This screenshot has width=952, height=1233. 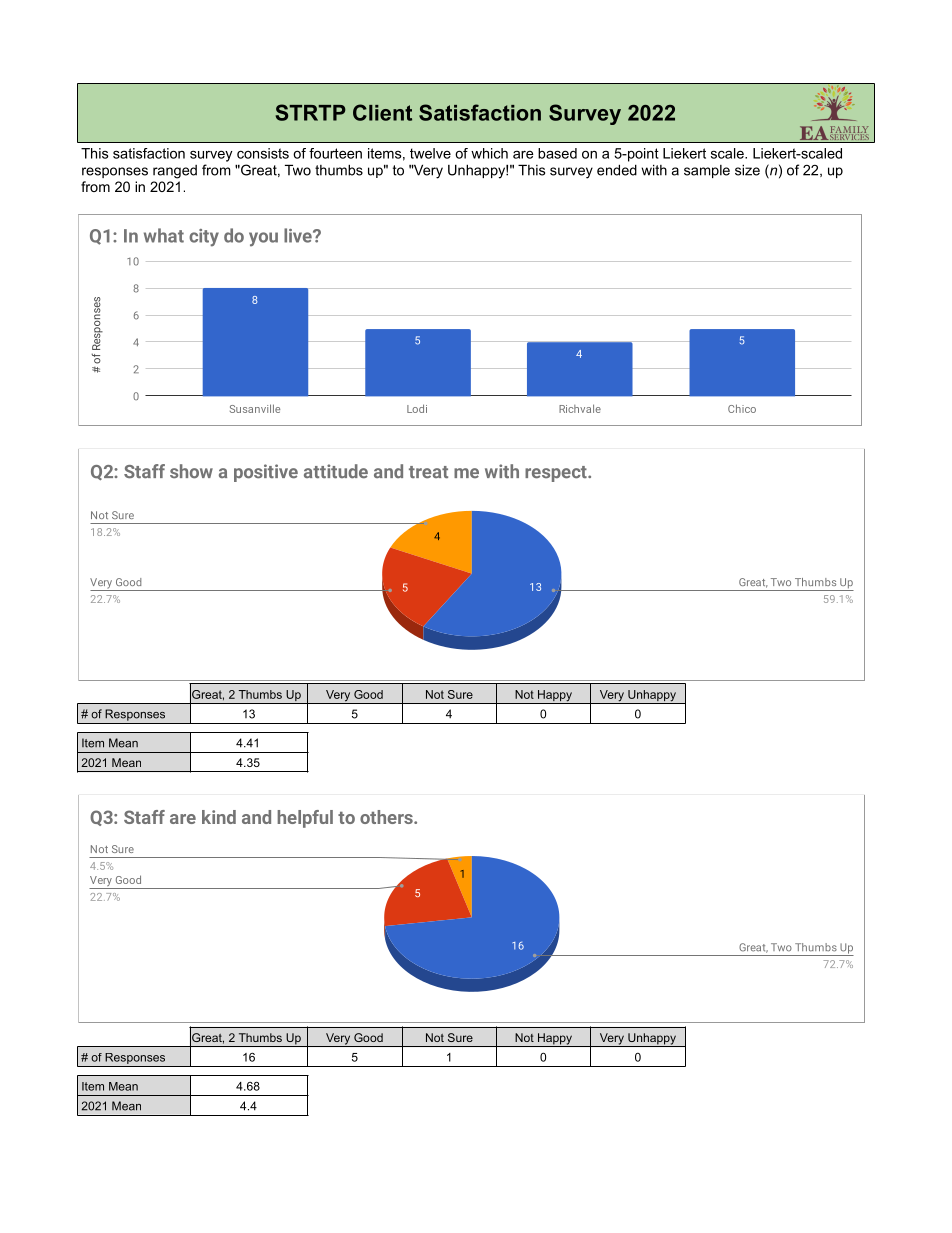 I want to click on Two, so click(x=298, y=170).
